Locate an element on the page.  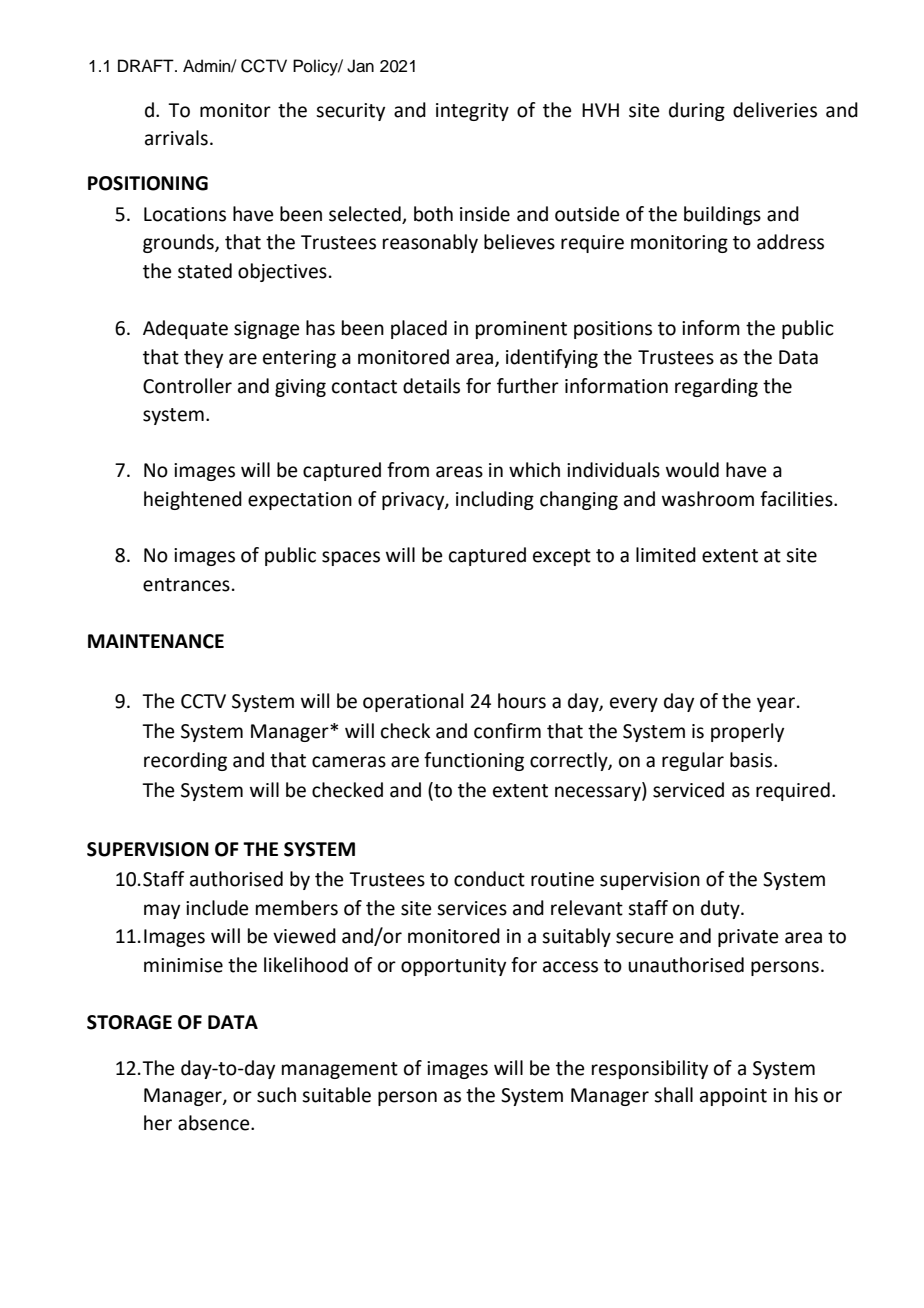
management is located at coordinates (340, 1070).
